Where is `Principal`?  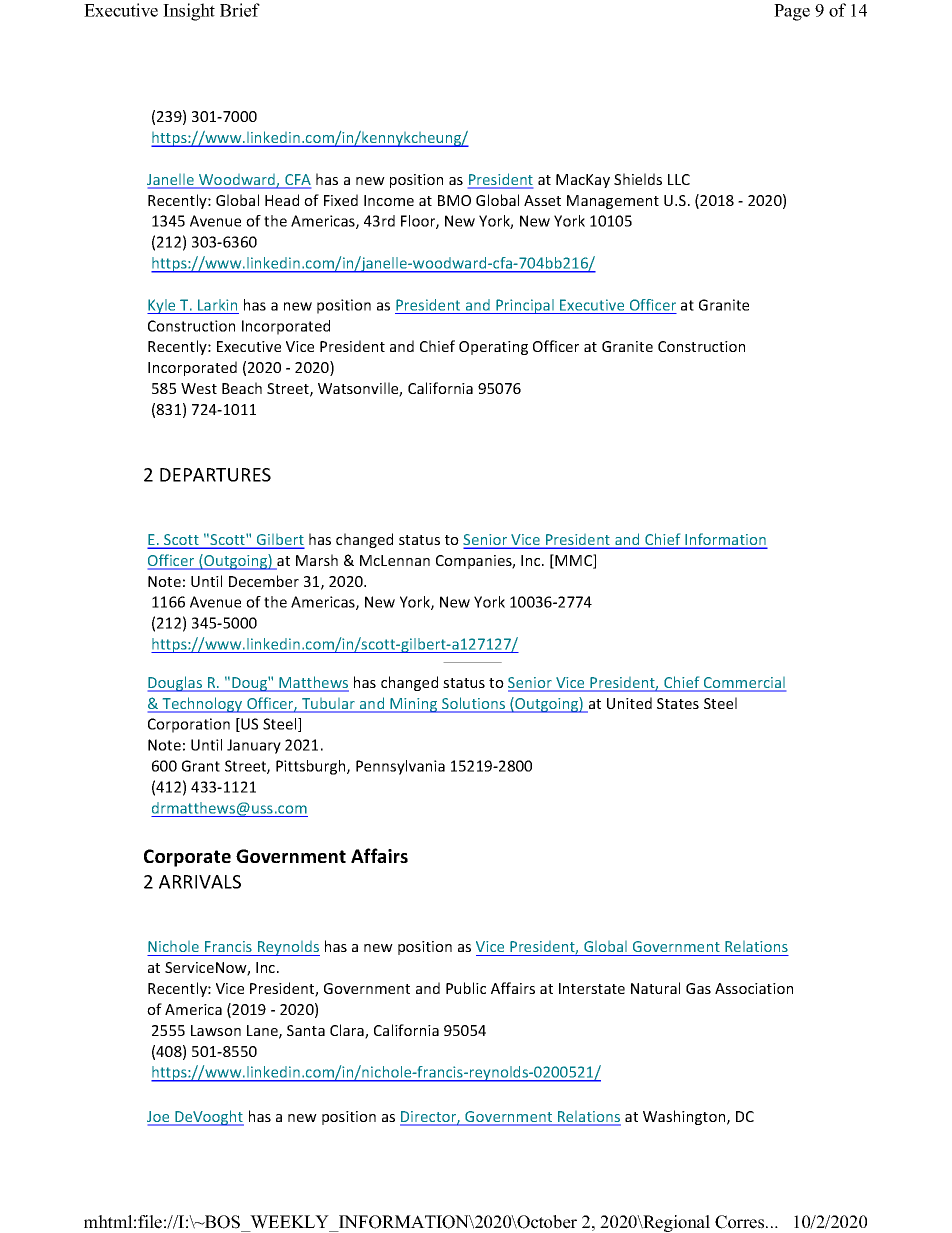
Principal is located at coordinates (525, 306).
